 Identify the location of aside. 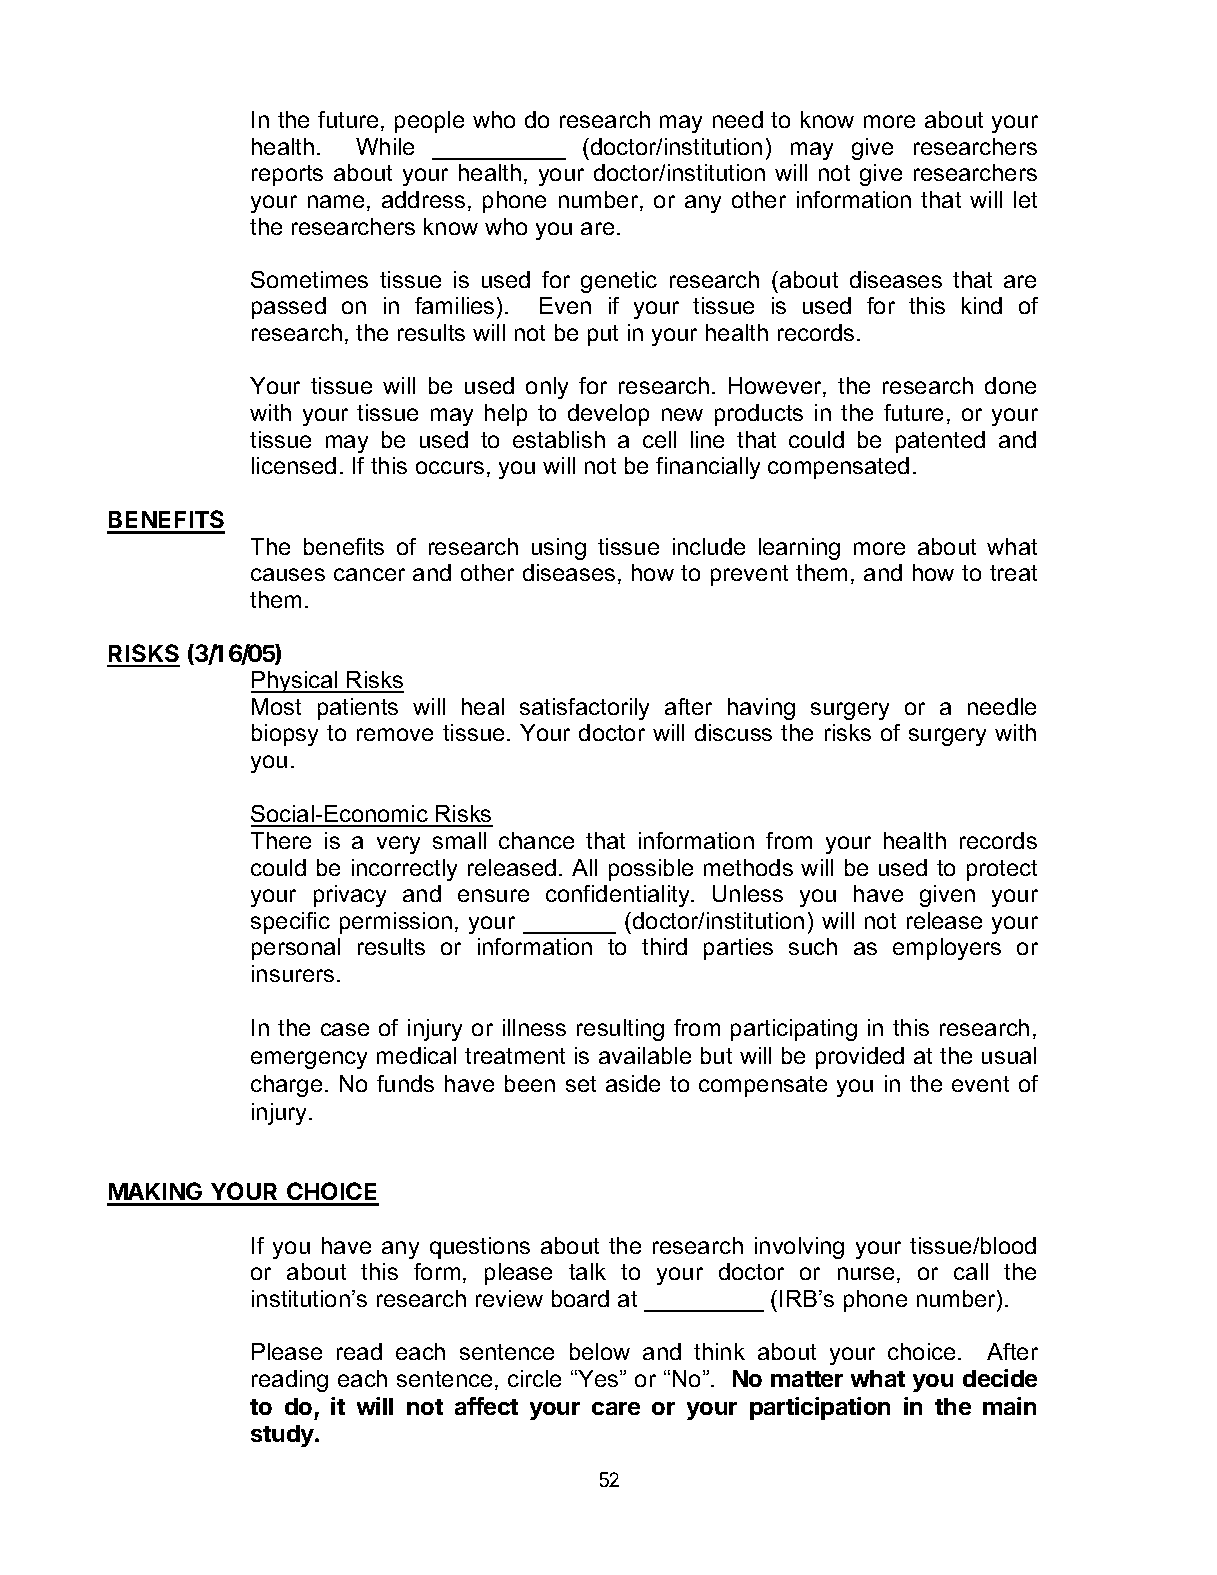
(633, 1083).
